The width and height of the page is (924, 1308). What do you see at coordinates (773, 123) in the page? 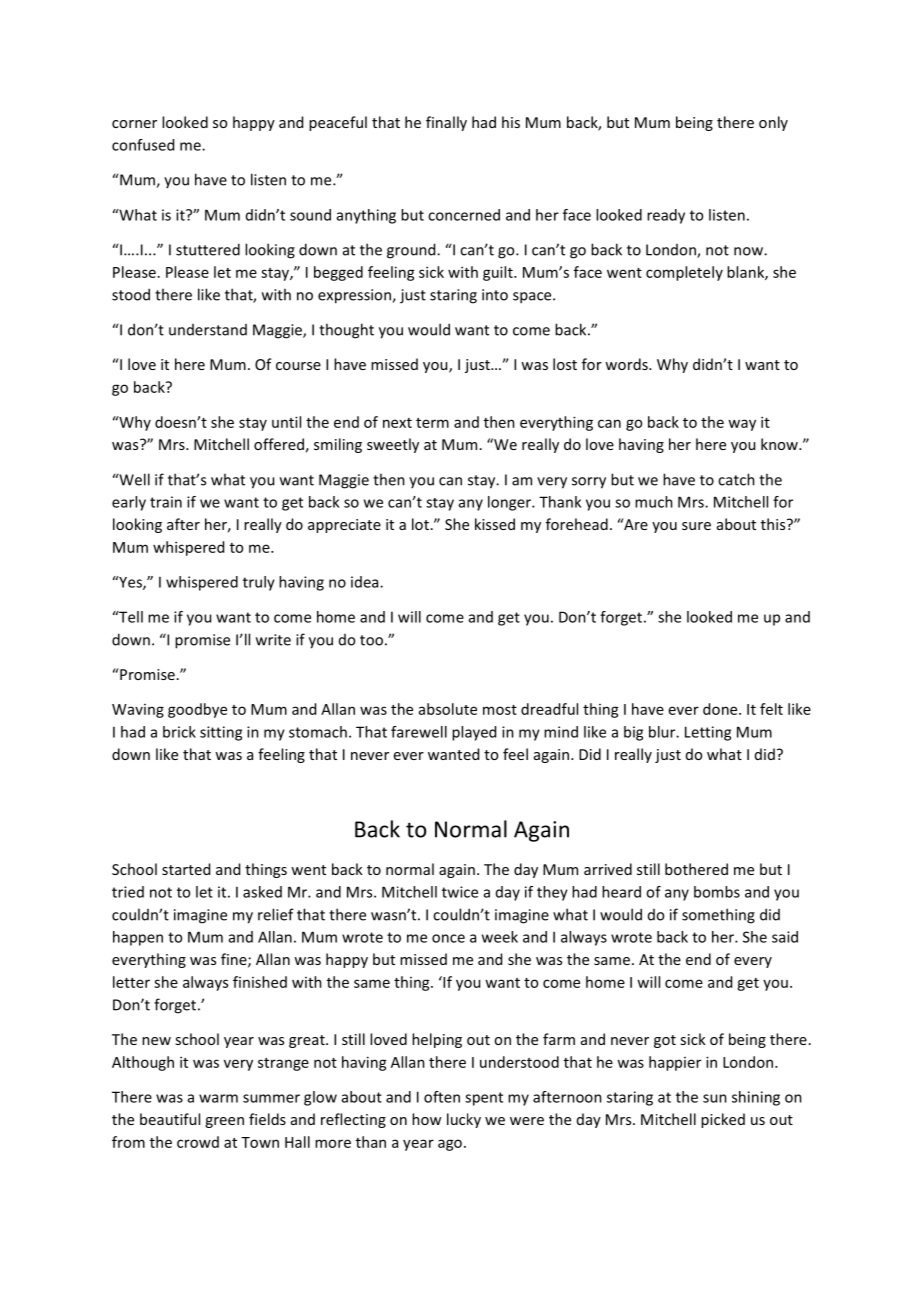
I see `only` at bounding box center [773, 123].
